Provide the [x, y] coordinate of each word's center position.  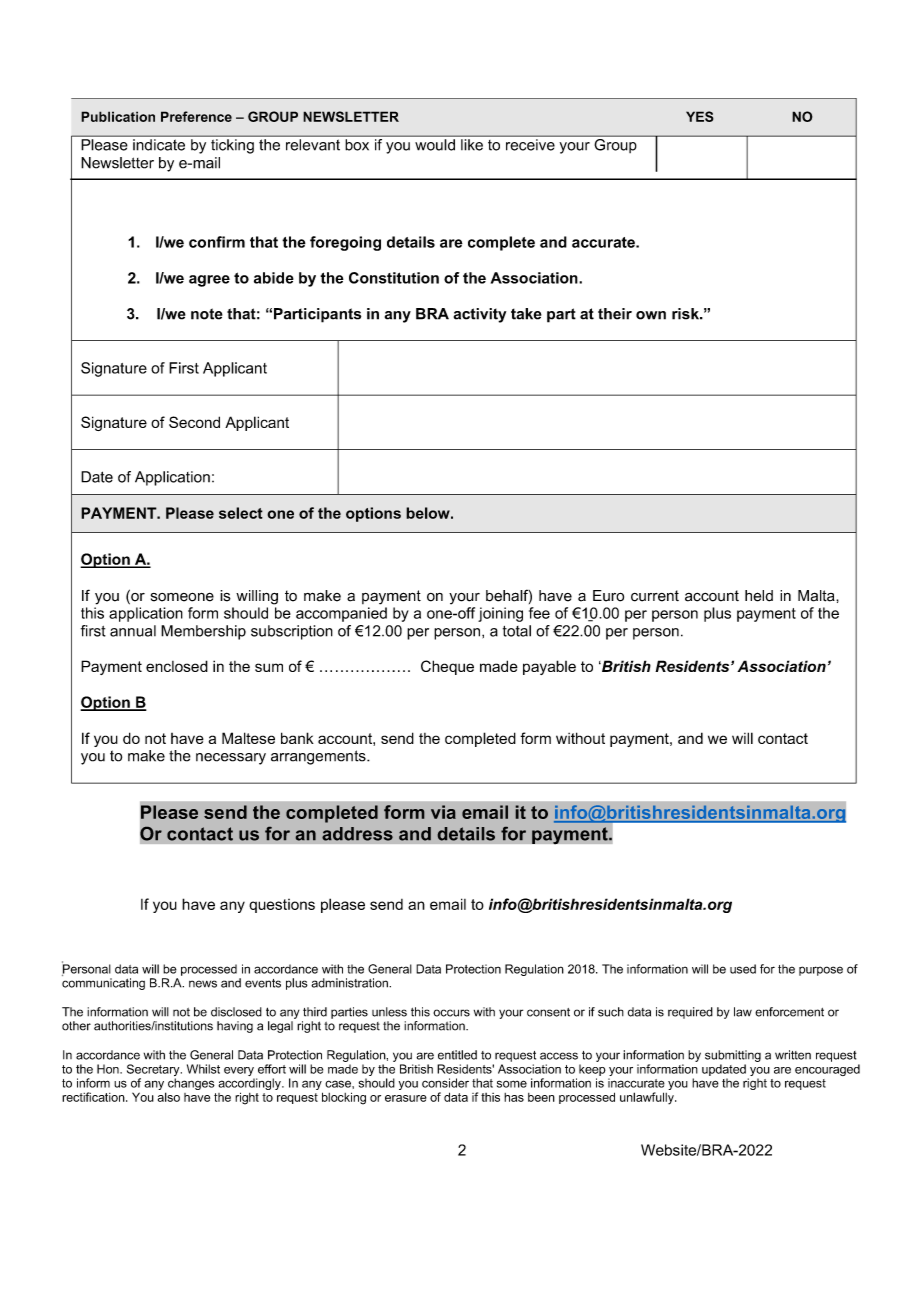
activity [480, 315]
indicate [159, 145]
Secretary [154, 1071]
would [435, 145]
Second [194, 422]
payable [549, 667]
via [443, 812]
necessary [231, 759]
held [759, 596]
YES [700, 116]
